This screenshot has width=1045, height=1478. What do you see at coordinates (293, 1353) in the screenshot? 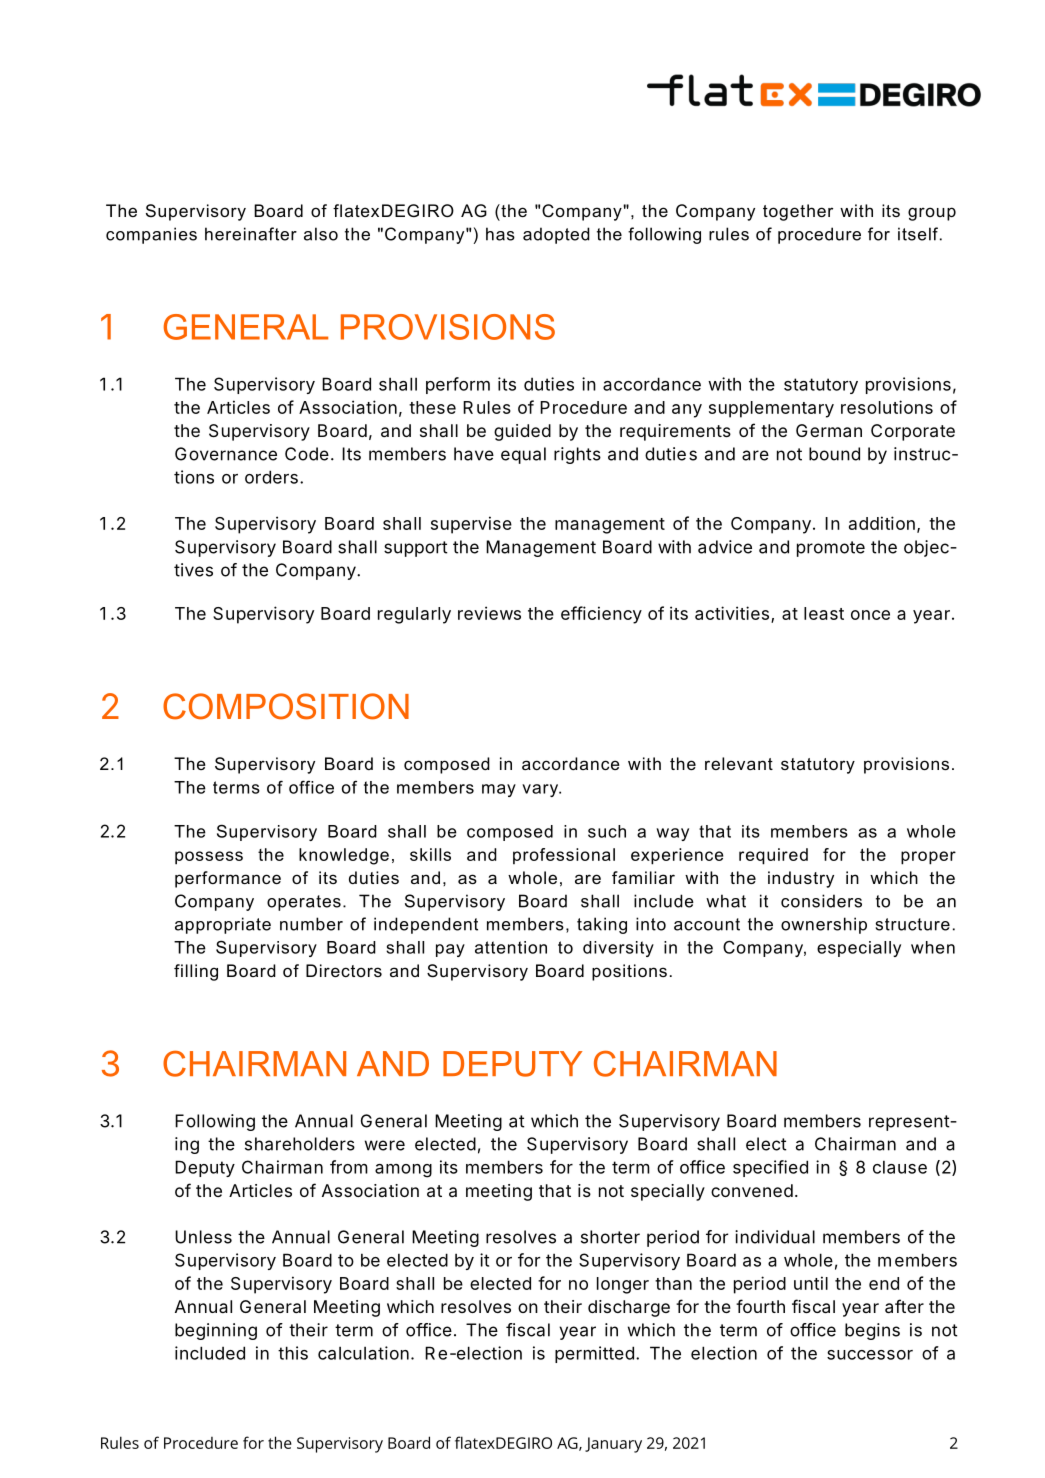
I see `this` at bounding box center [293, 1353].
